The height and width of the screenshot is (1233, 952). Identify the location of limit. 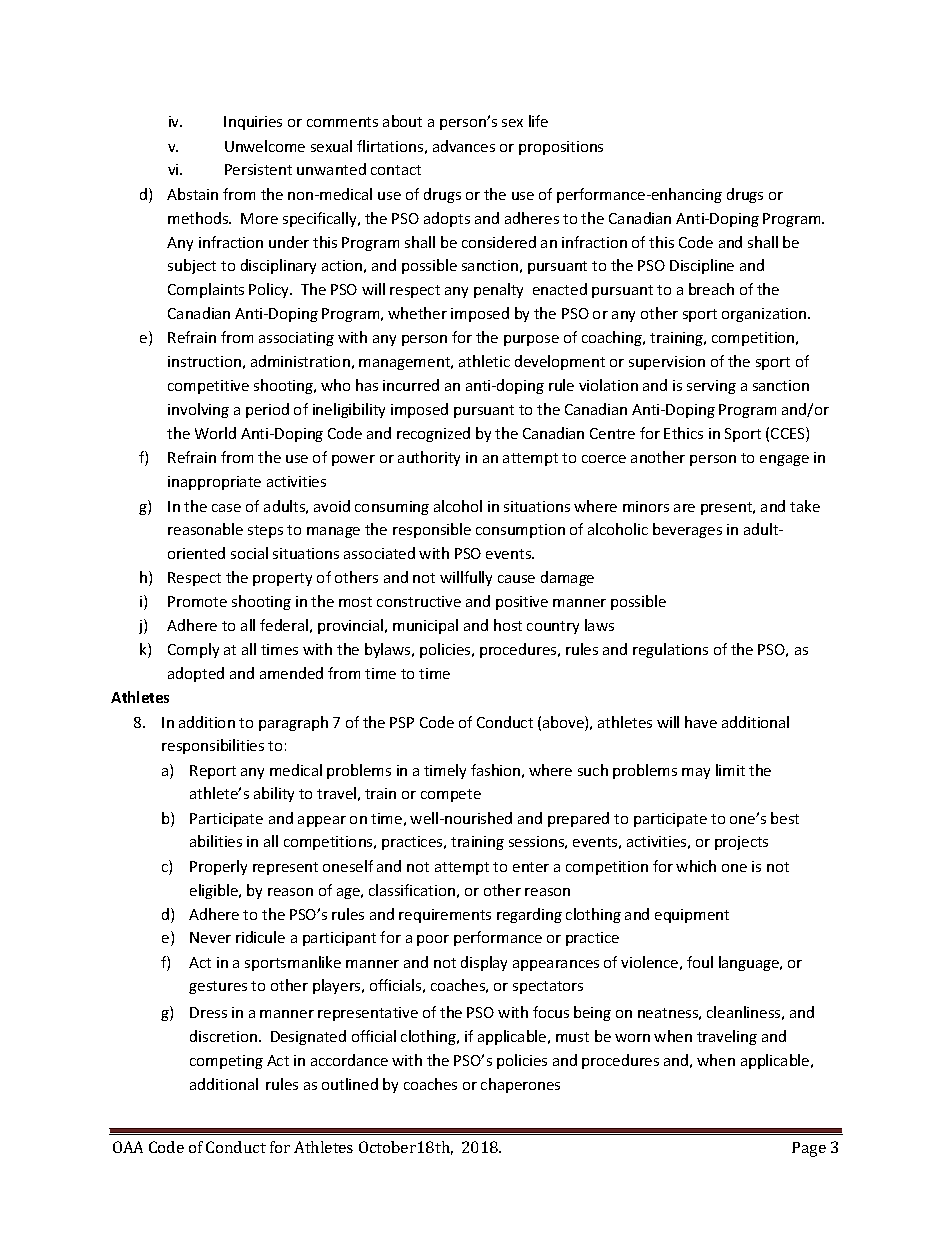
(730, 770).
